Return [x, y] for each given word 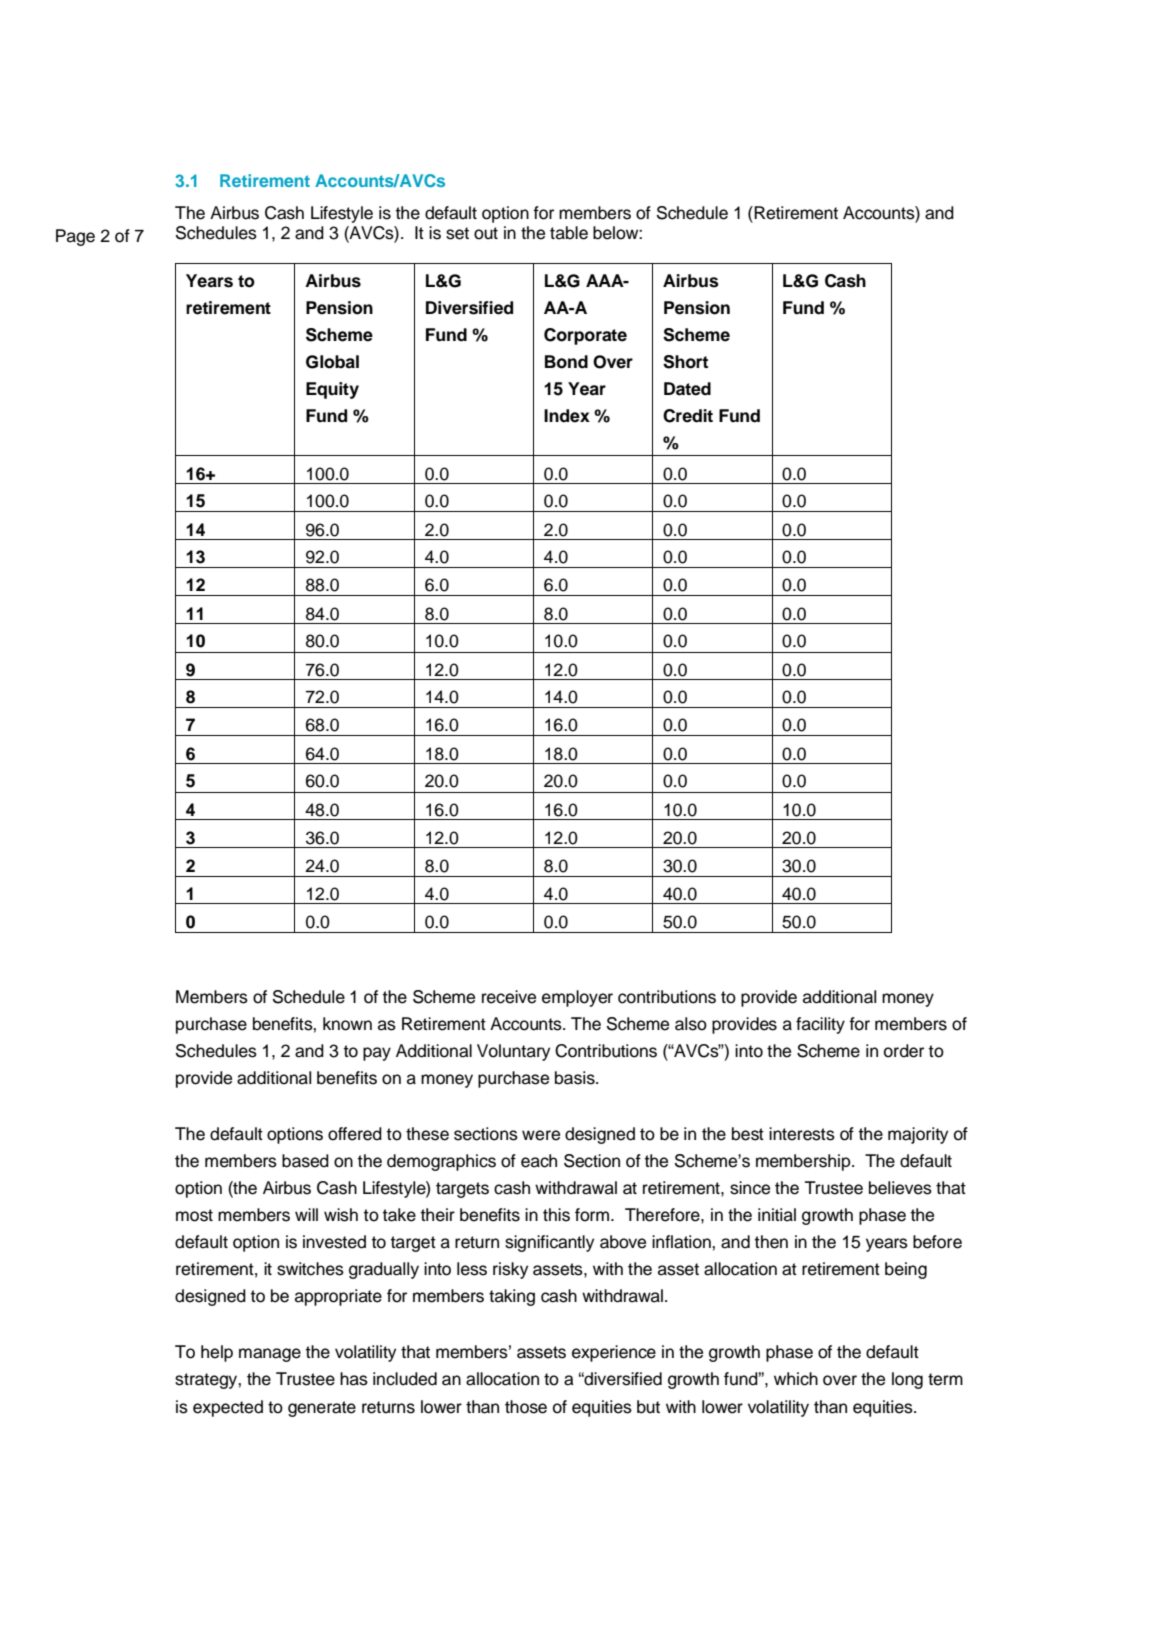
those [526, 1407]
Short [685, 362]
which [796, 1379]
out [486, 233]
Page [75, 237]
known [347, 1024]
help [217, 1353]
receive [509, 997]
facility [820, 1025]
